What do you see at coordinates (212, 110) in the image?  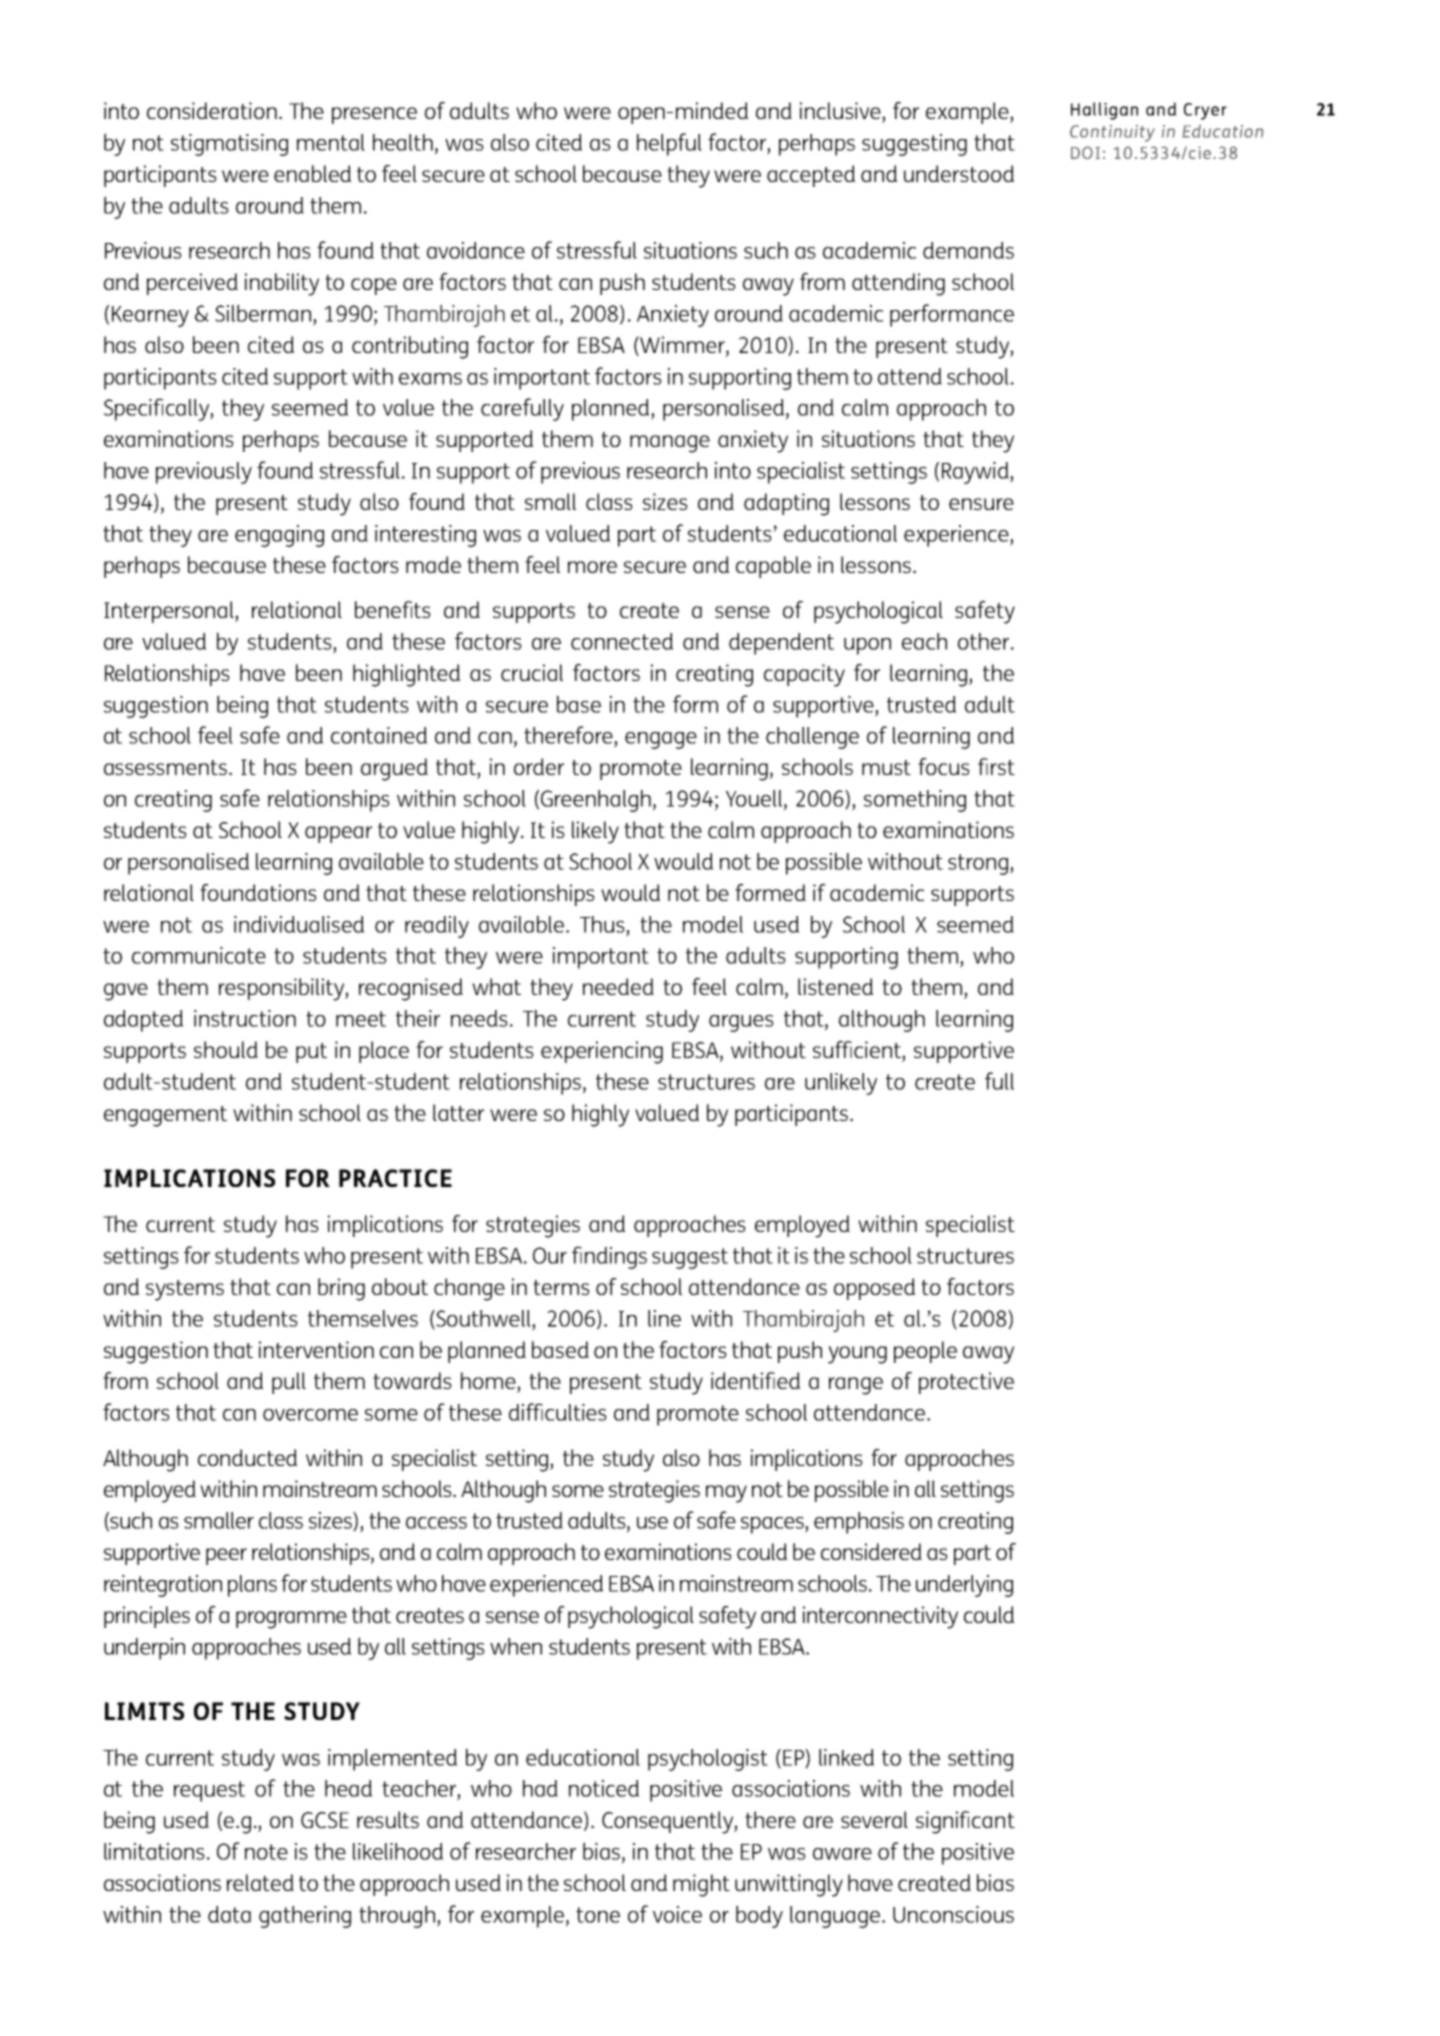 I see `consideration` at bounding box center [212, 110].
